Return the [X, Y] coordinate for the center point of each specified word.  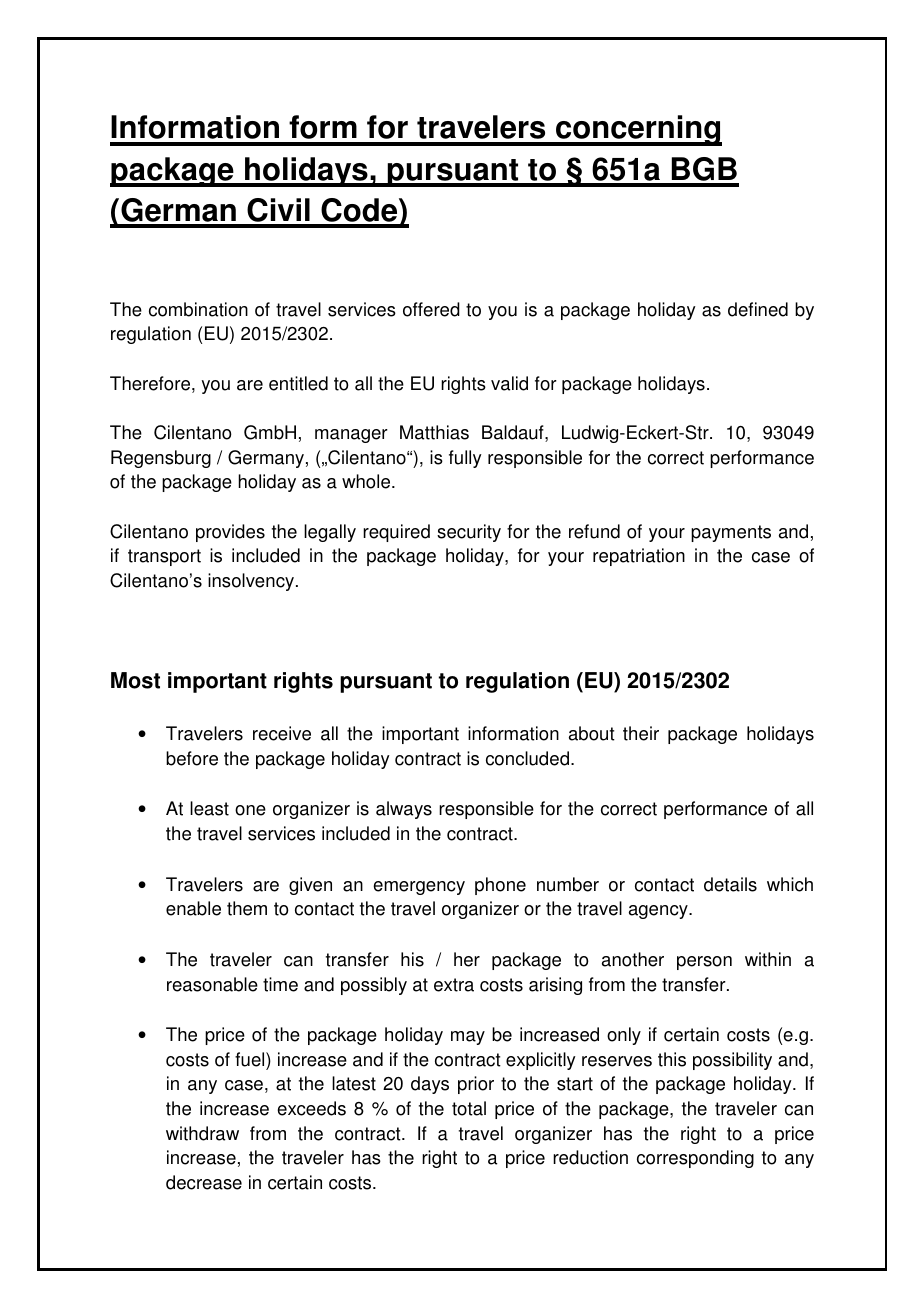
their [641, 733]
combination [198, 309]
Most [135, 680]
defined [758, 309]
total [469, 1108]
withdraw [202, 1133]
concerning [638, 130]
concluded [527, 758]
